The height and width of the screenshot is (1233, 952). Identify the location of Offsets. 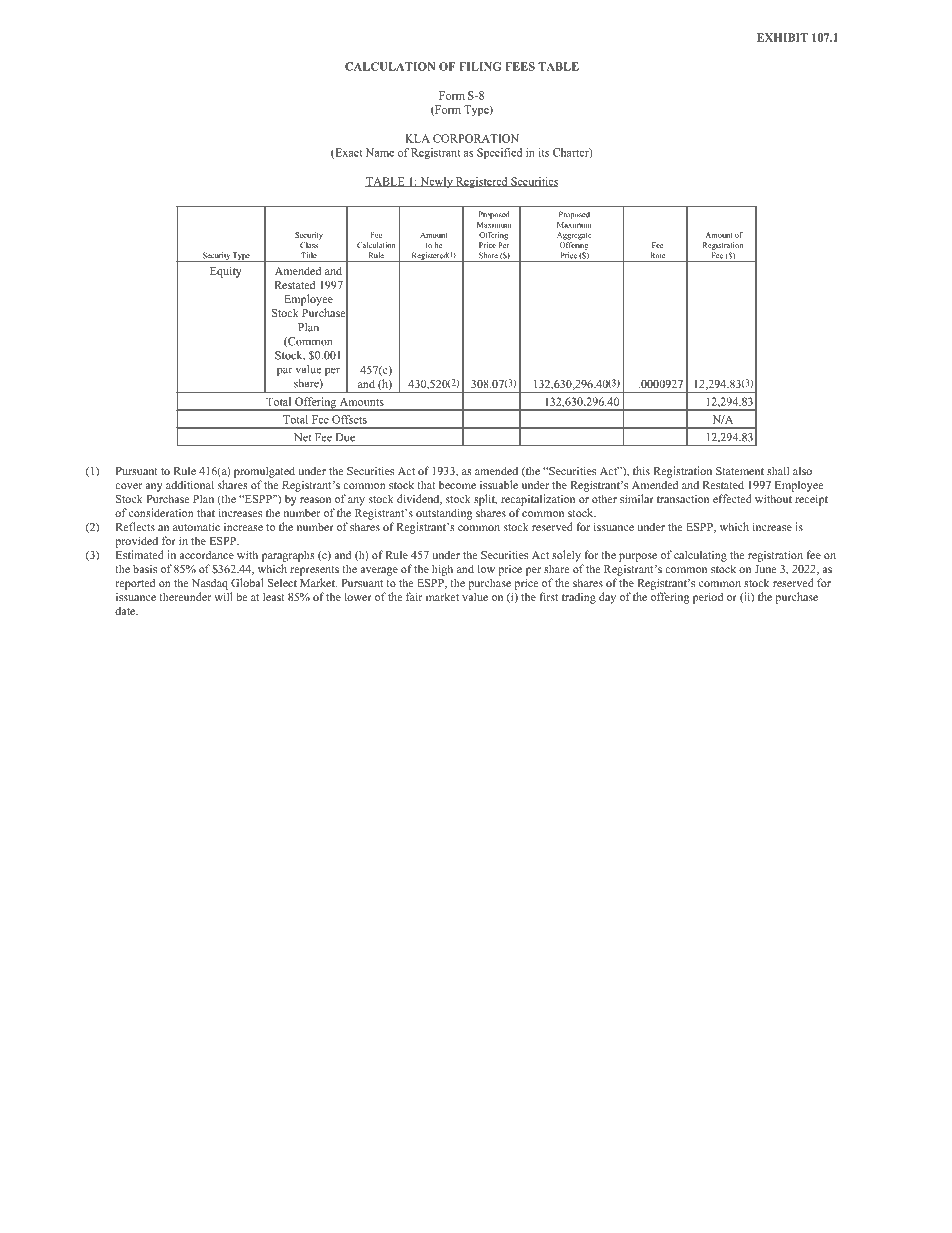
(349, 419).
